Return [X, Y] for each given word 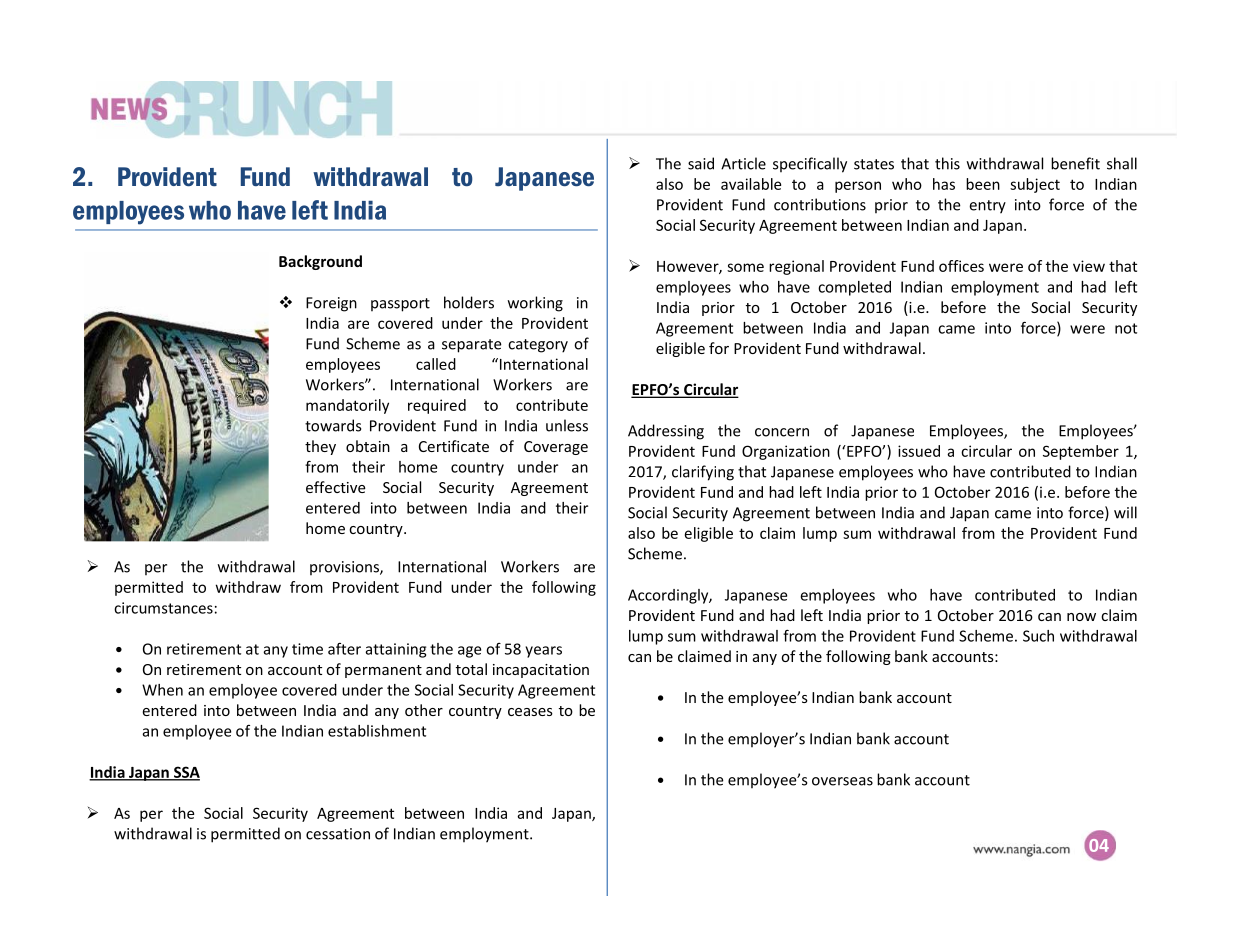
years [543, 652]
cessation [338, 834]
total [471, 669]
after [344, 649]
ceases [530, 712]
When [162, 690]
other [424, 710]
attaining [396, 650]
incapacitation [541, 671]
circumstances [163, 608]
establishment [377, 731]
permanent [383, 671]
